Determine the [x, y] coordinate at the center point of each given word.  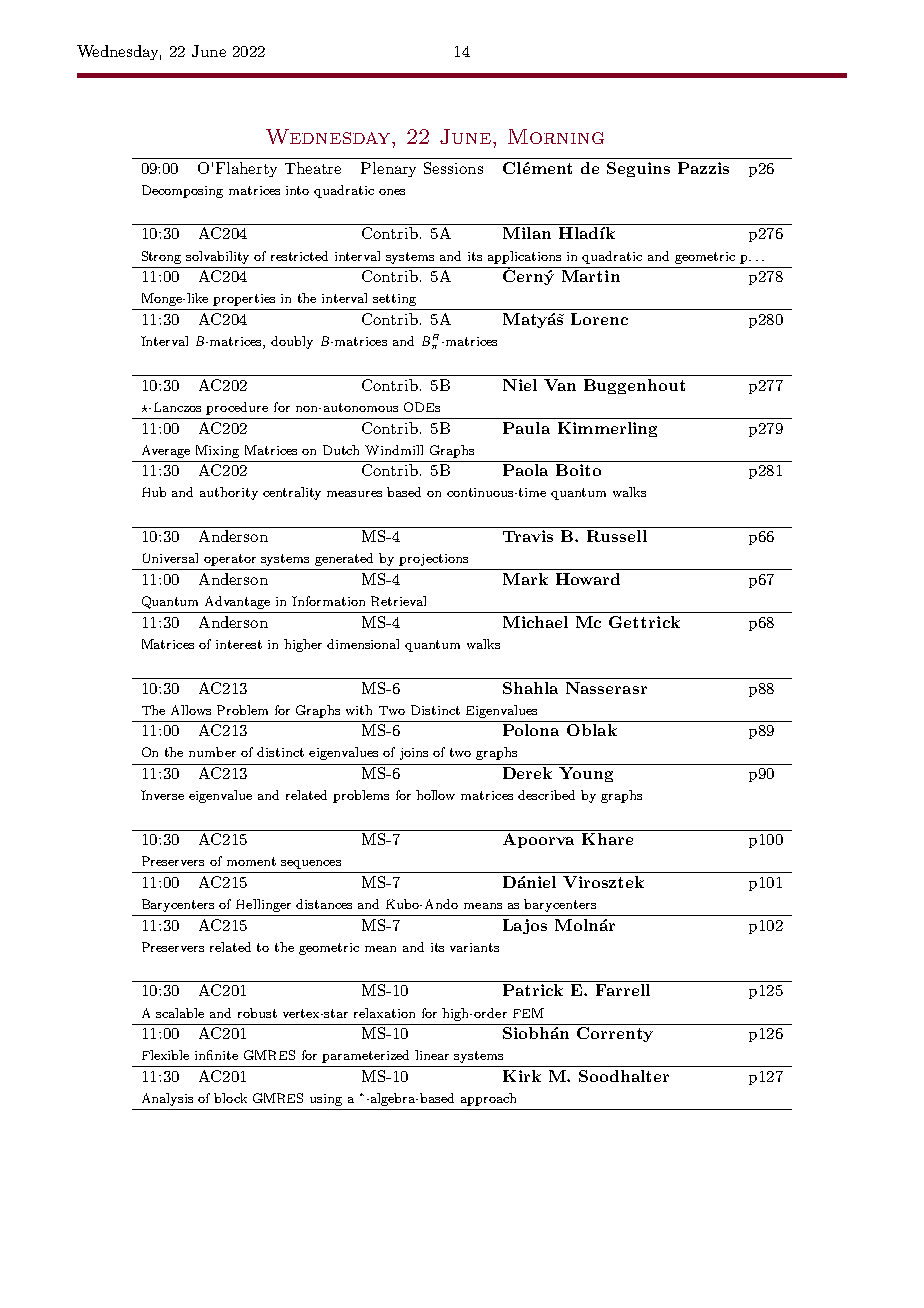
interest [239, 644]
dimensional [363, 644]
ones [392, 192]
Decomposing [182, 191]
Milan [527, 233]
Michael [535, 622]
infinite [216, 1055]
